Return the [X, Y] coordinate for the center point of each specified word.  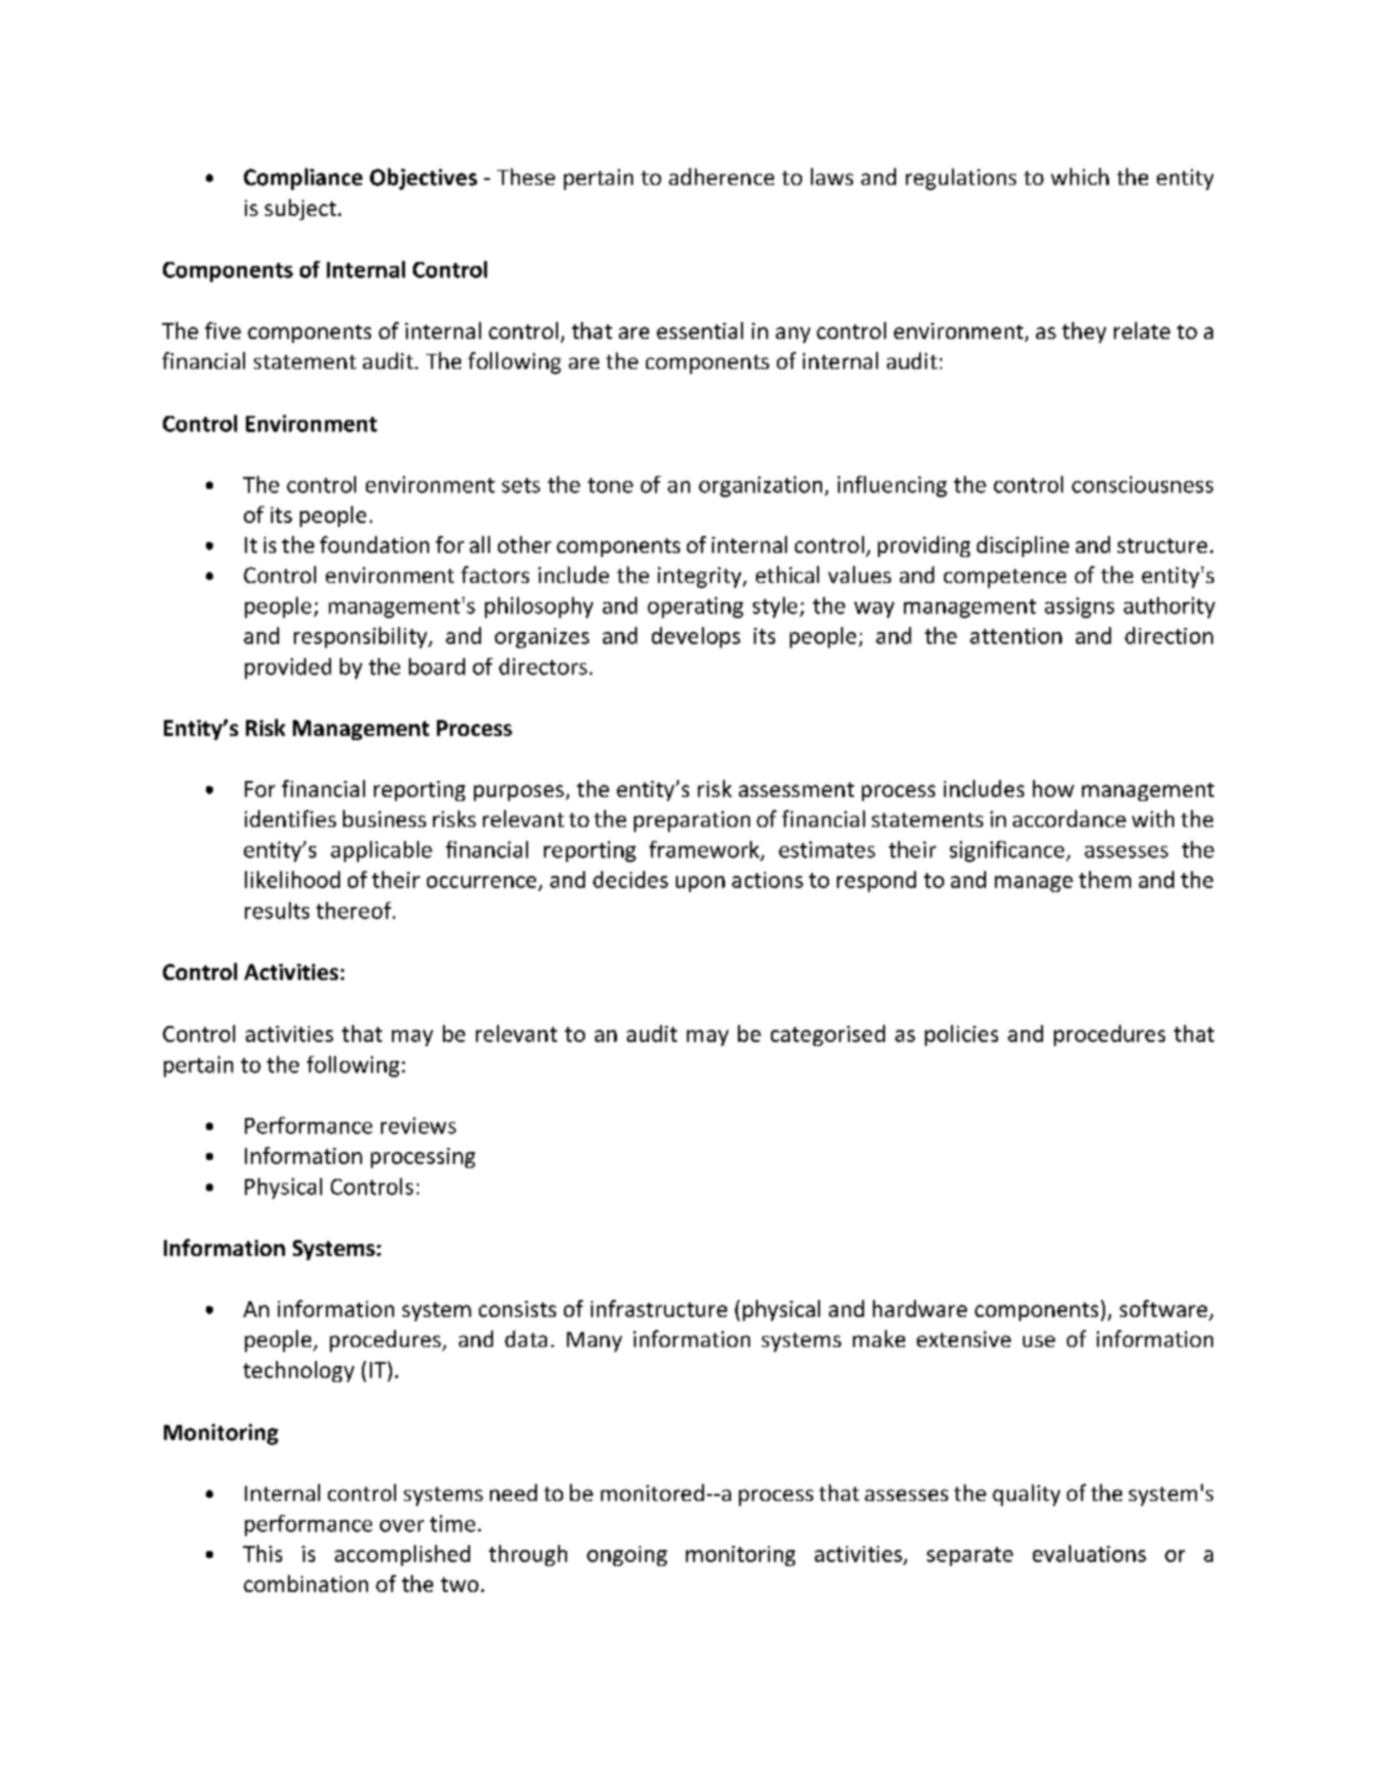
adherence [721, 176]
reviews [418, 1125]
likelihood [292, 879]
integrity [701, 577]
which [1080, 176]
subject [300, 209]
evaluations [1089, 1553]
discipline [1023, 546]
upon [700, 884]
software [1165, 1310]
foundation [374, 544]
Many [594, 1342]
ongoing [627, 1556]
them [1105, 879]
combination [306, 1583]
